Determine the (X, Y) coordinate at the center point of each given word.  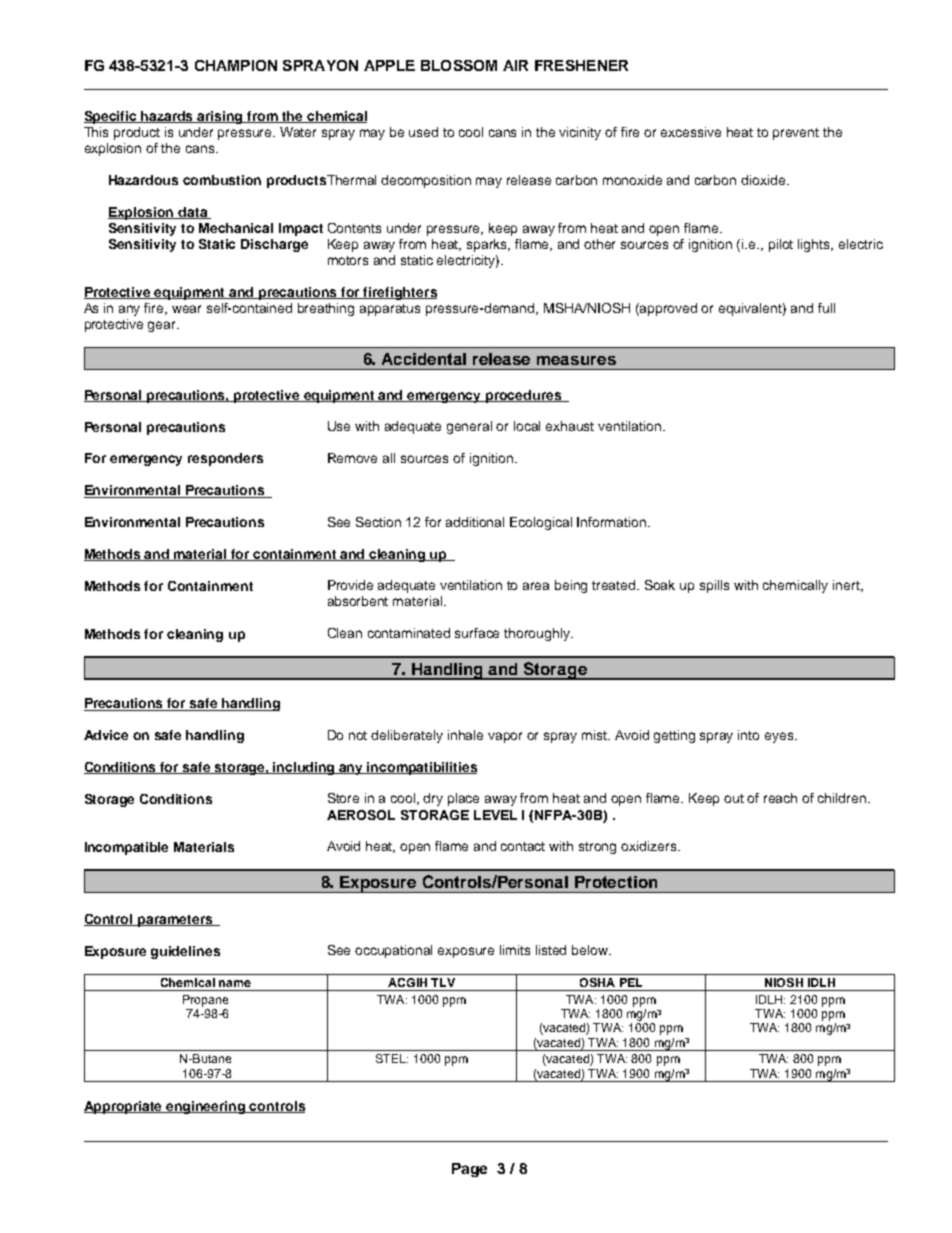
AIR (515, 65)
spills (714, 586)
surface (477, 633)
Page (469, 1170)
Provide (350, 585)
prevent (796, 134)
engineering (206, 1107)
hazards (168, 117)
